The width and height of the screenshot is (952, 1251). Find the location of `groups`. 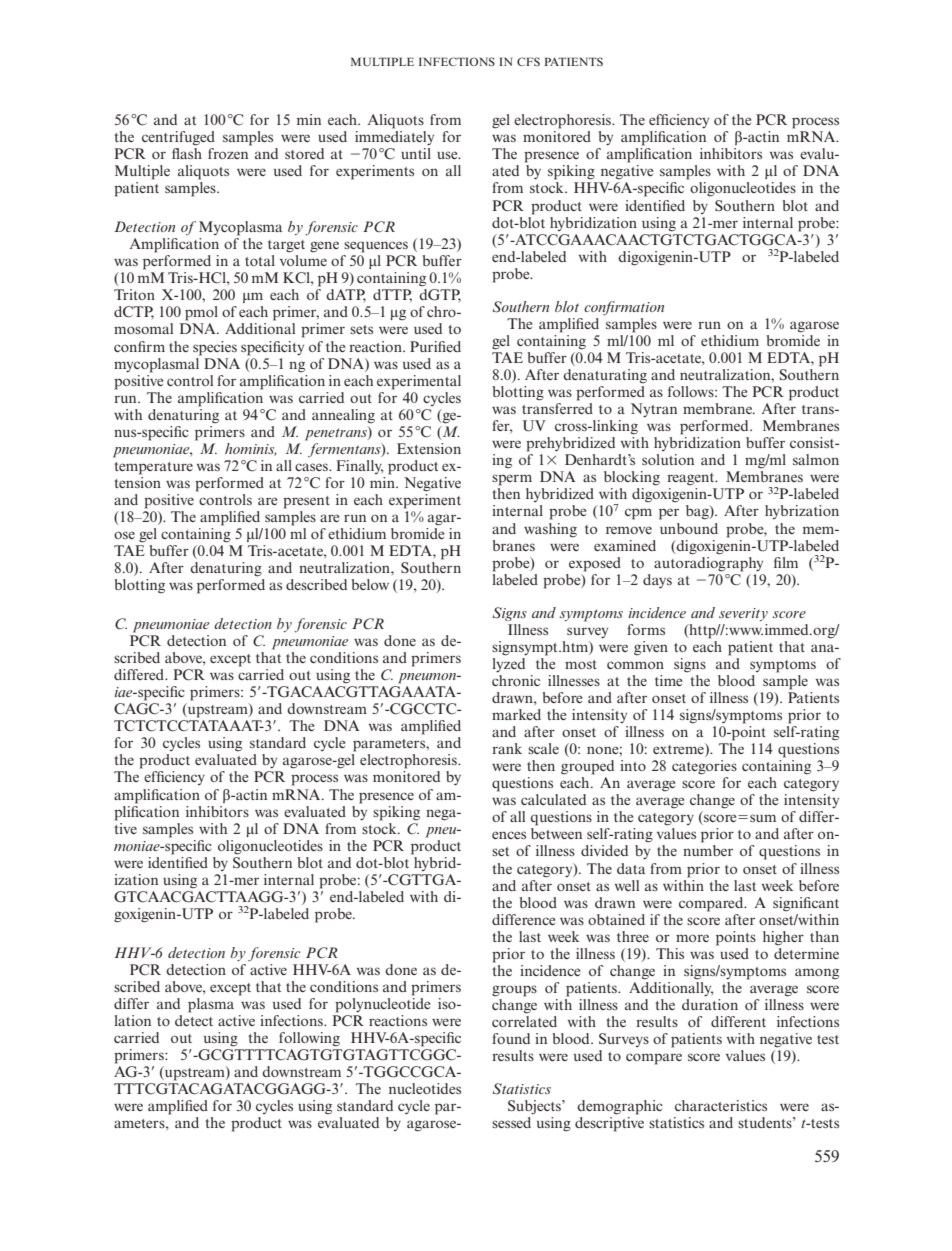

groups is located at coordinates (514, 991).
